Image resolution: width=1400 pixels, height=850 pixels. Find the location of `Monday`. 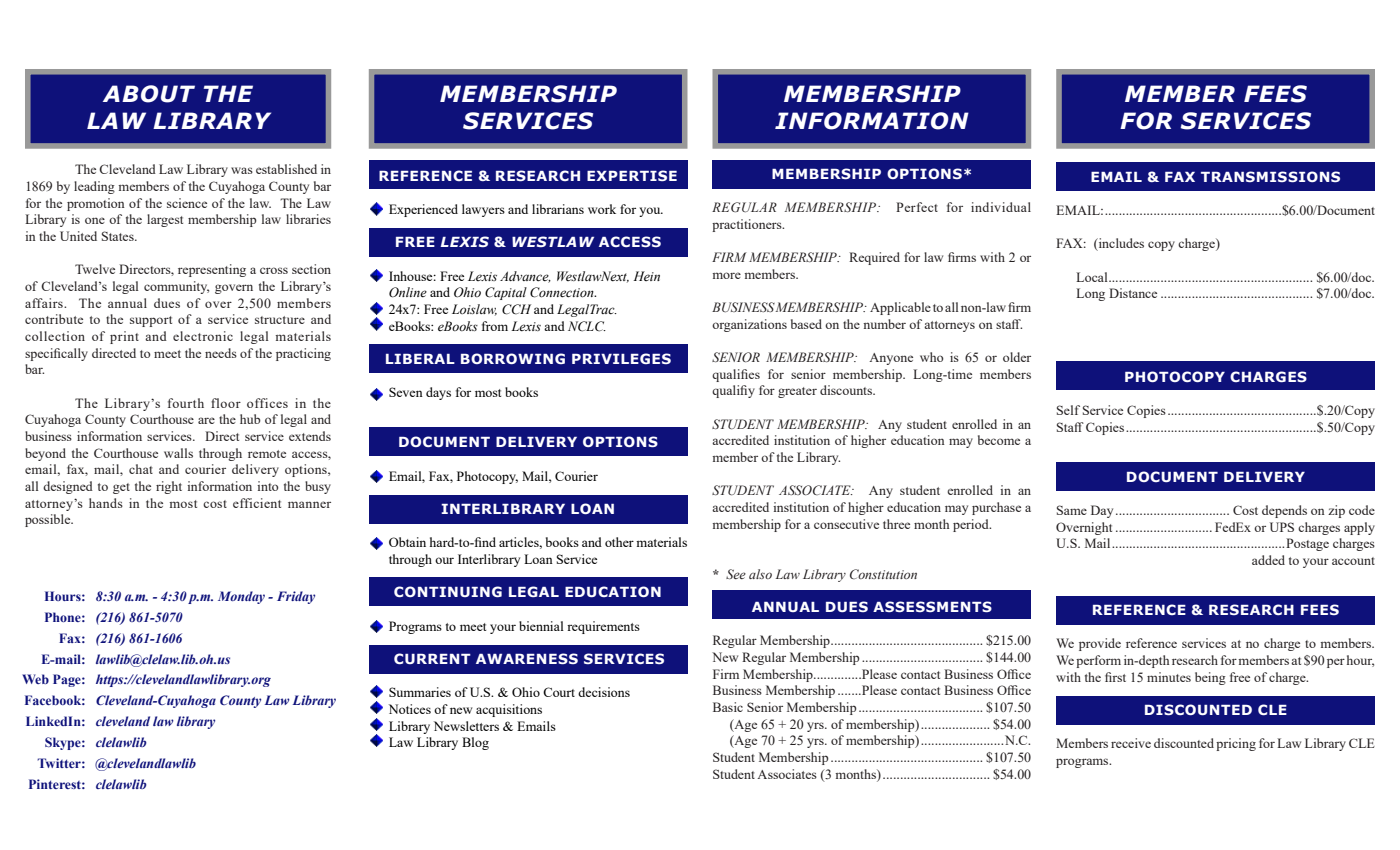

Monday is located at coordinates (241, 597).
